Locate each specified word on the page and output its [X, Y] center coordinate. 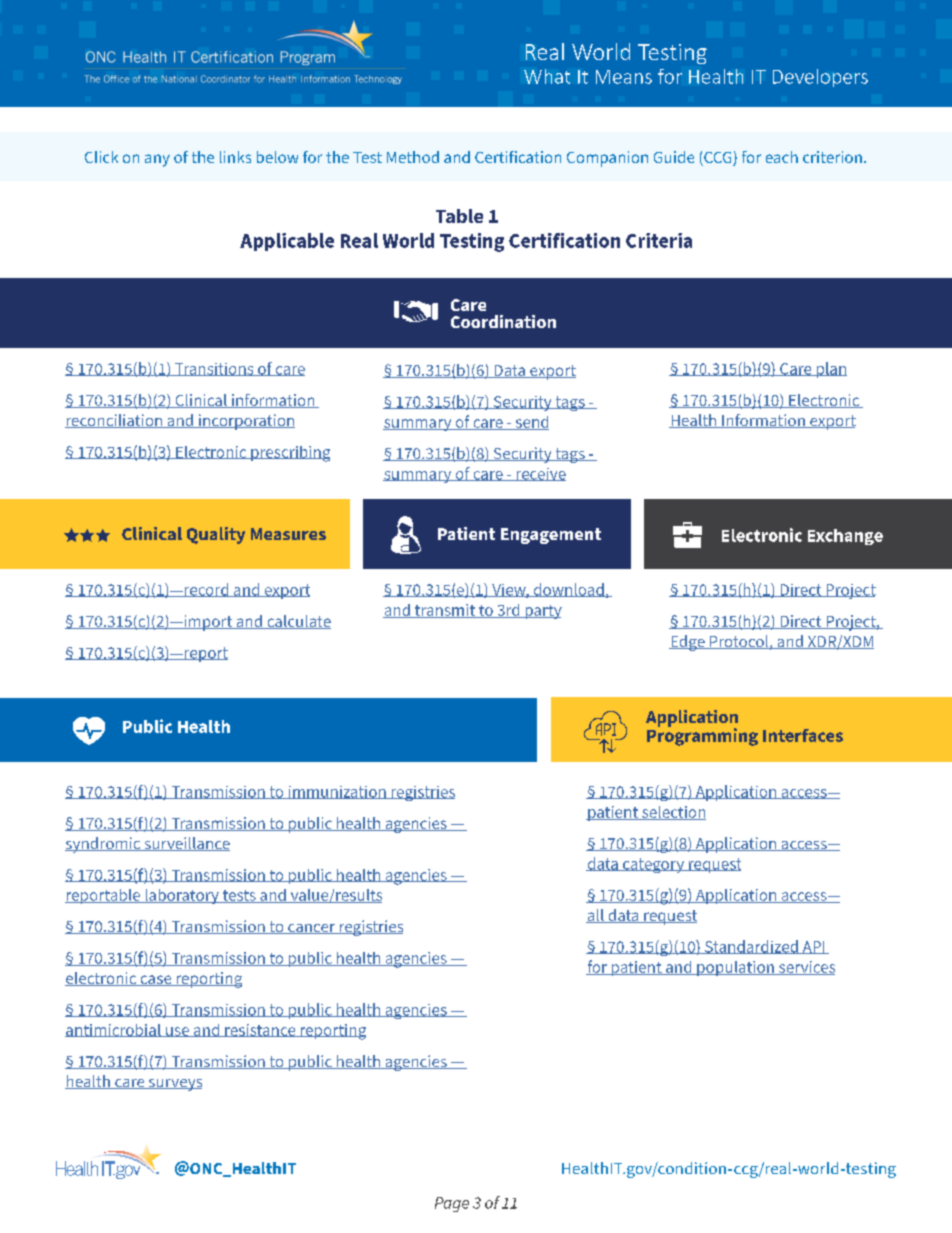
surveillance [186, 844]
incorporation [245, 422]
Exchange [845, 537]
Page [452, 1204]
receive [540, 474]
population [735, 968]
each [782, 157]
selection [673, 813]
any [157, 160]
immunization [337, 792]
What [547, 76]
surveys [174, 1085]
